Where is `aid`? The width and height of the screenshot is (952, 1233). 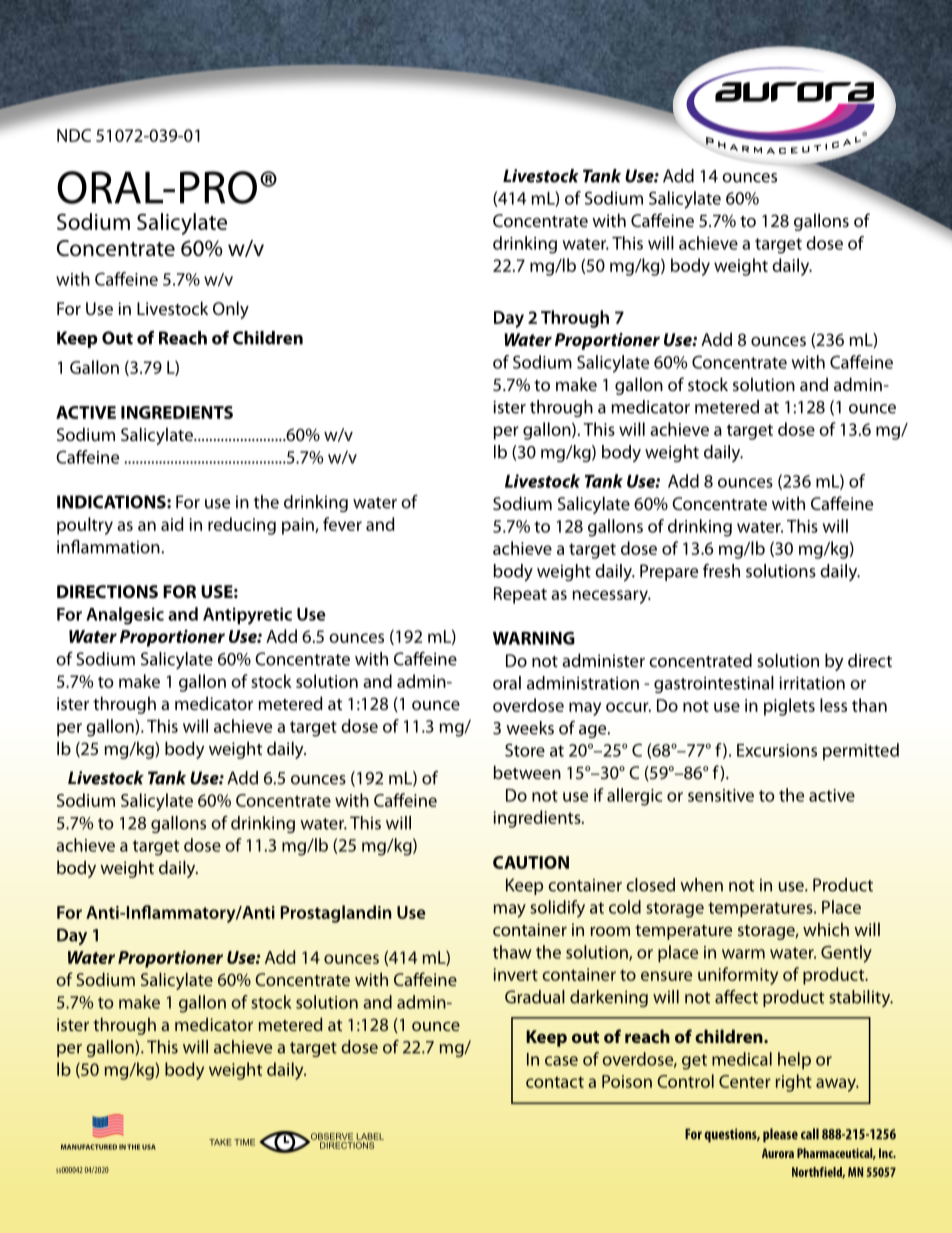 aid is located at coordinates (172, 524).
